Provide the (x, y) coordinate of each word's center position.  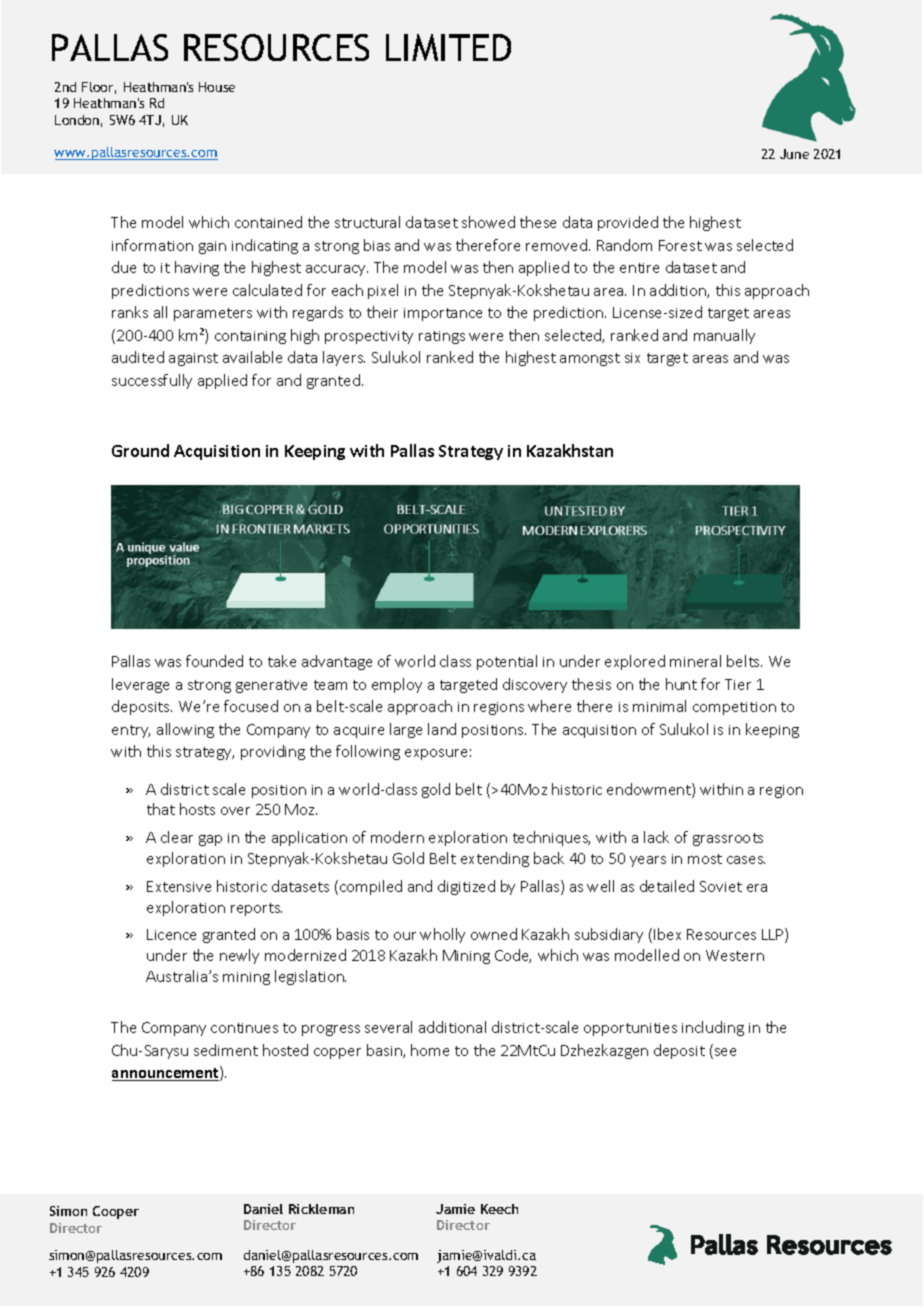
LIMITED (448, 47)
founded (214, 661)
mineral (695, 661)
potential (507, 662)
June (794, 154)
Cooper (116, 1212)
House (217, 87)
